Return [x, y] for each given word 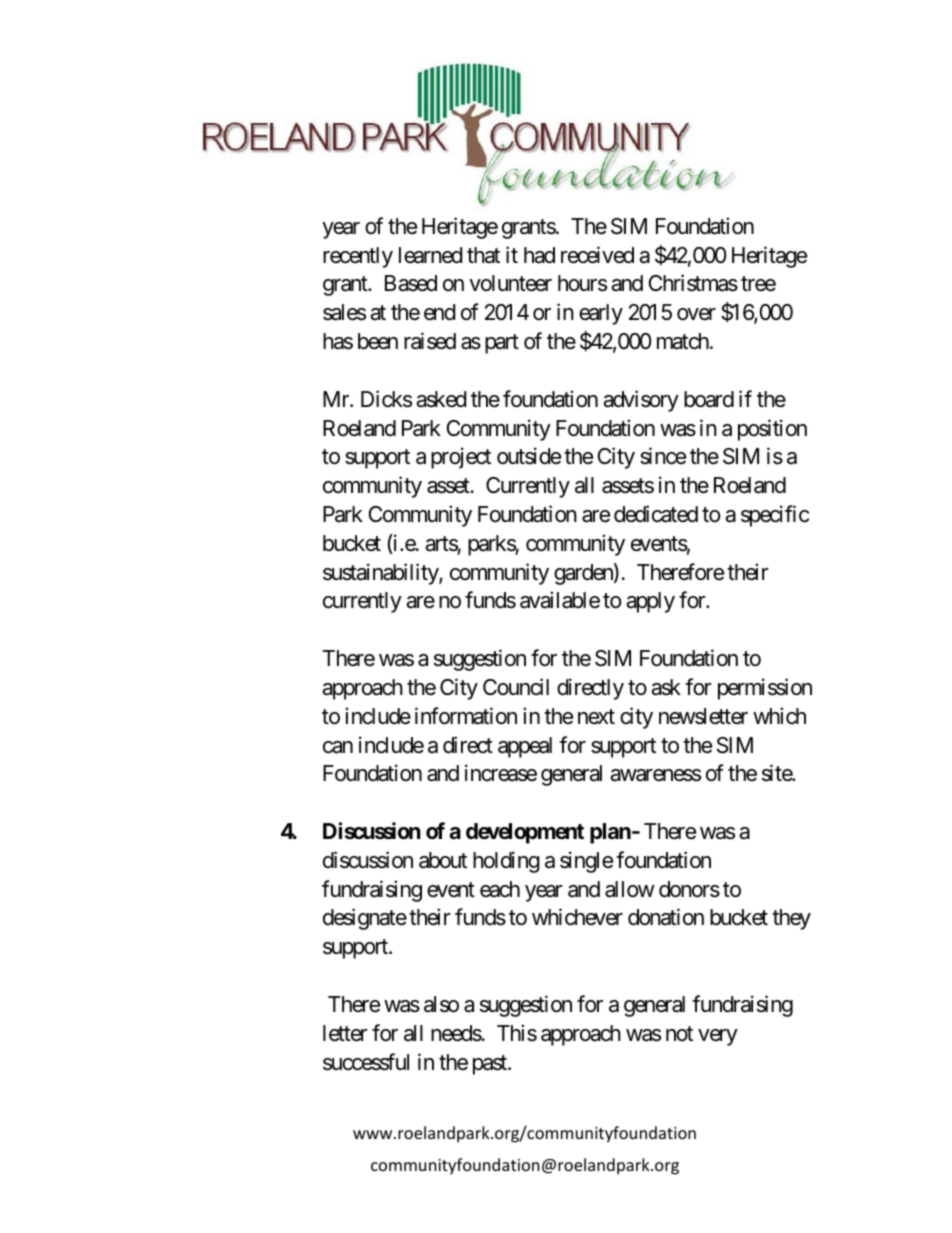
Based [411, 283]
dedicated [656, 514]
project [461, 458]
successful [366, 1062]
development [525, 833]
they [791, 919]
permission [765, 689]
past [491, 1065]
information [466, 716]
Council [516, 687]
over [696, 314]
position [772, 430]
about [443, 860]
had [539, 255]
